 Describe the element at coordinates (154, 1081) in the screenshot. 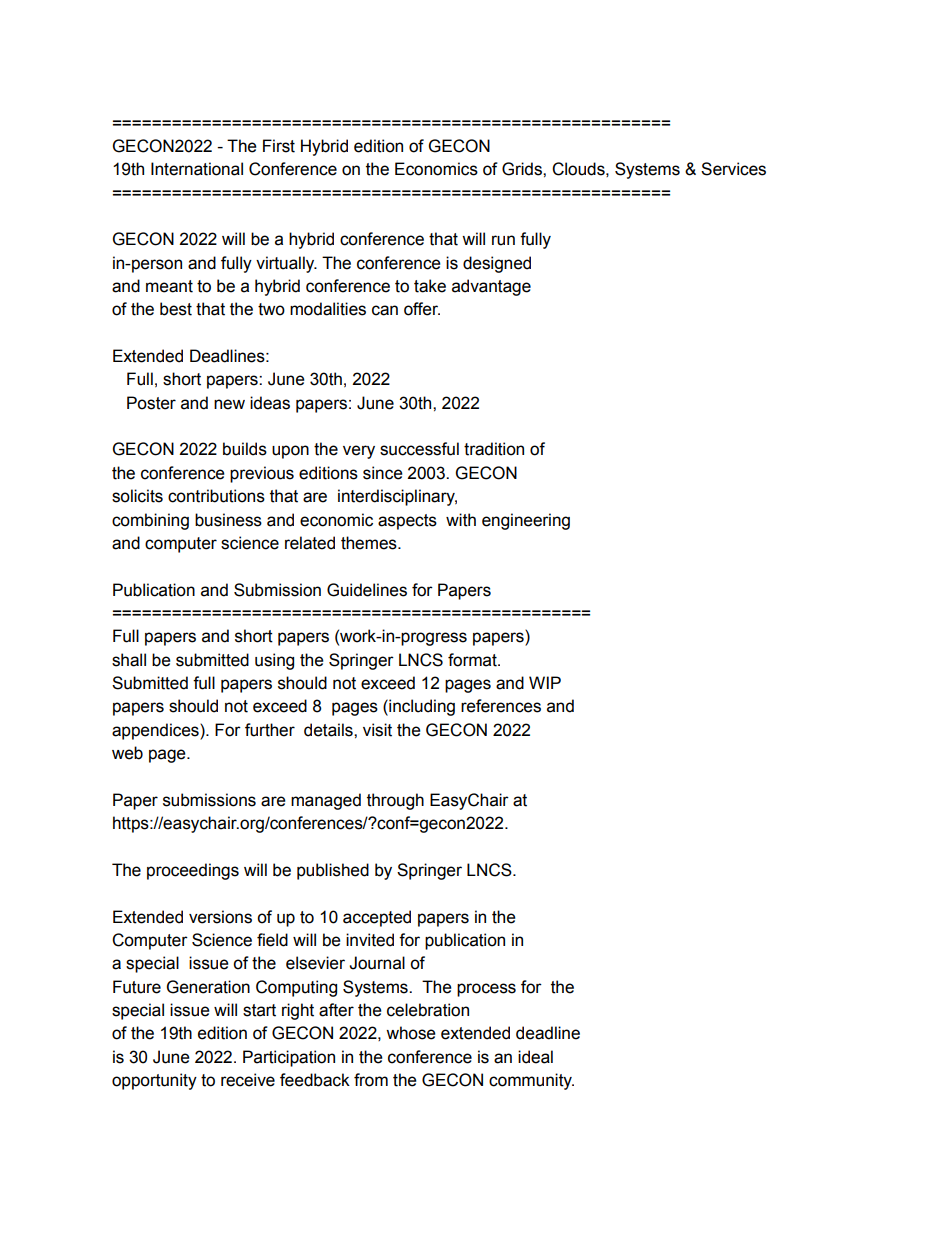

I see `opportunity` at that location.
